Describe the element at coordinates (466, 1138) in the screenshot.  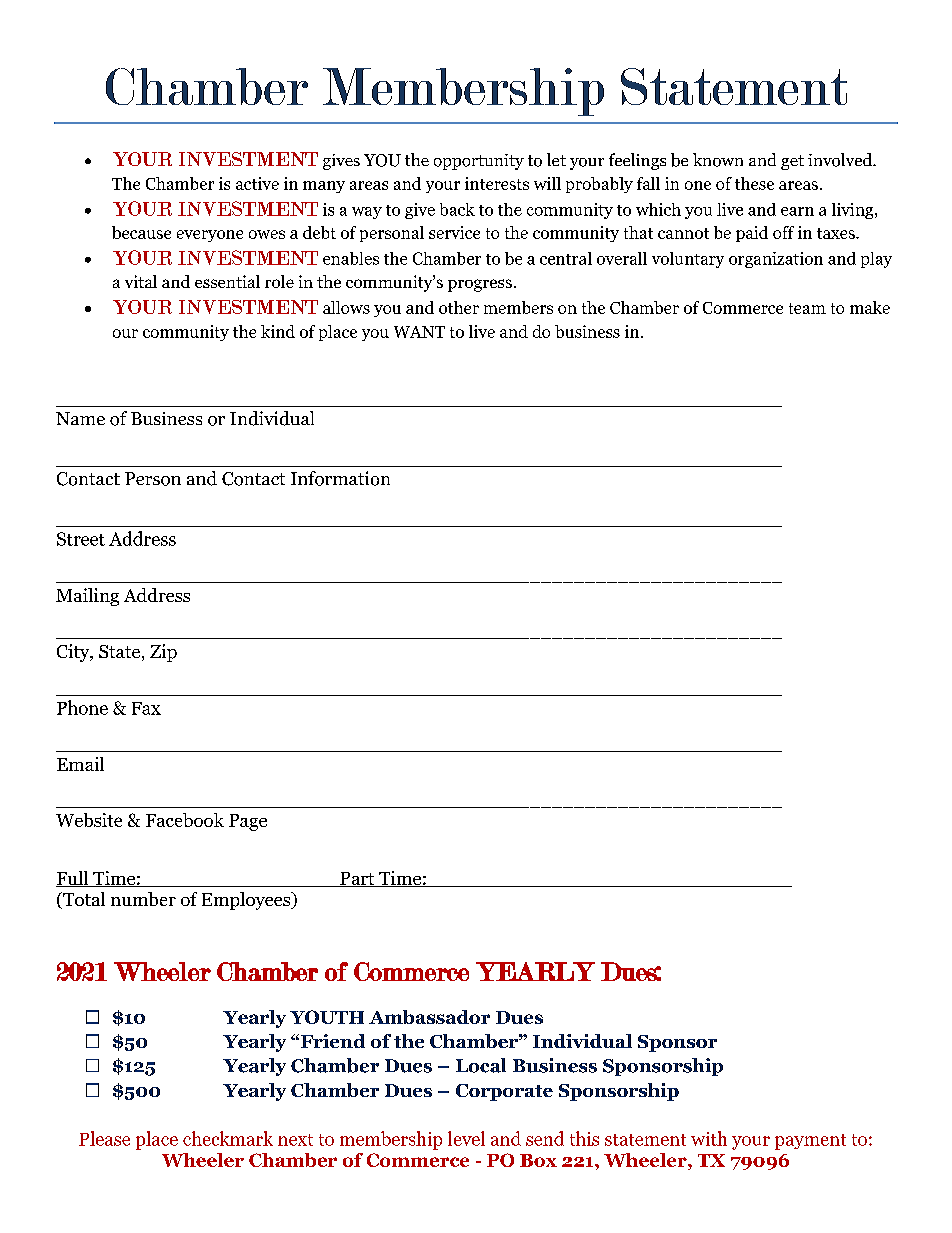
I see `level` at that location.
